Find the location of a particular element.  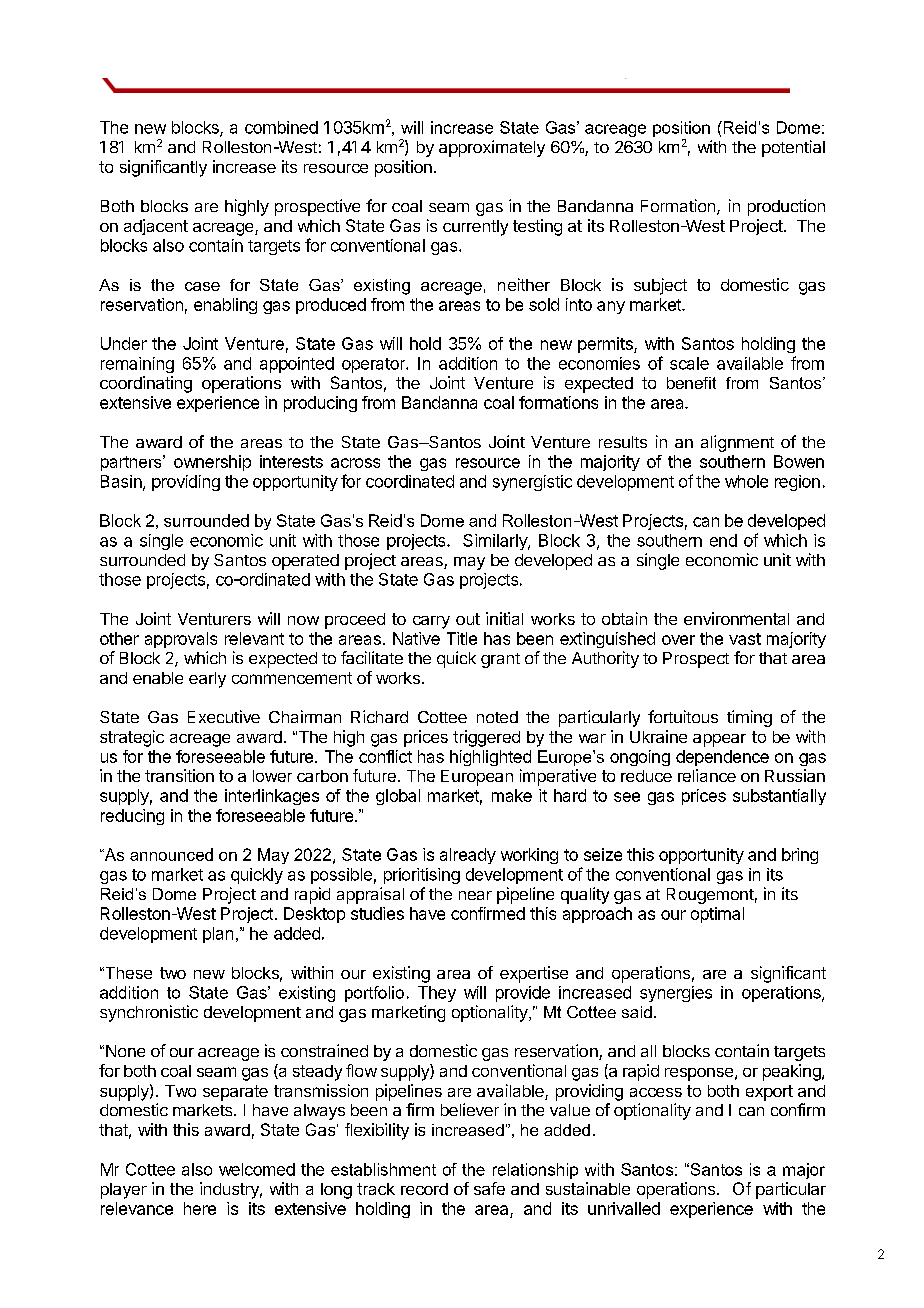

ownership is located at coordinates (212, 463).
